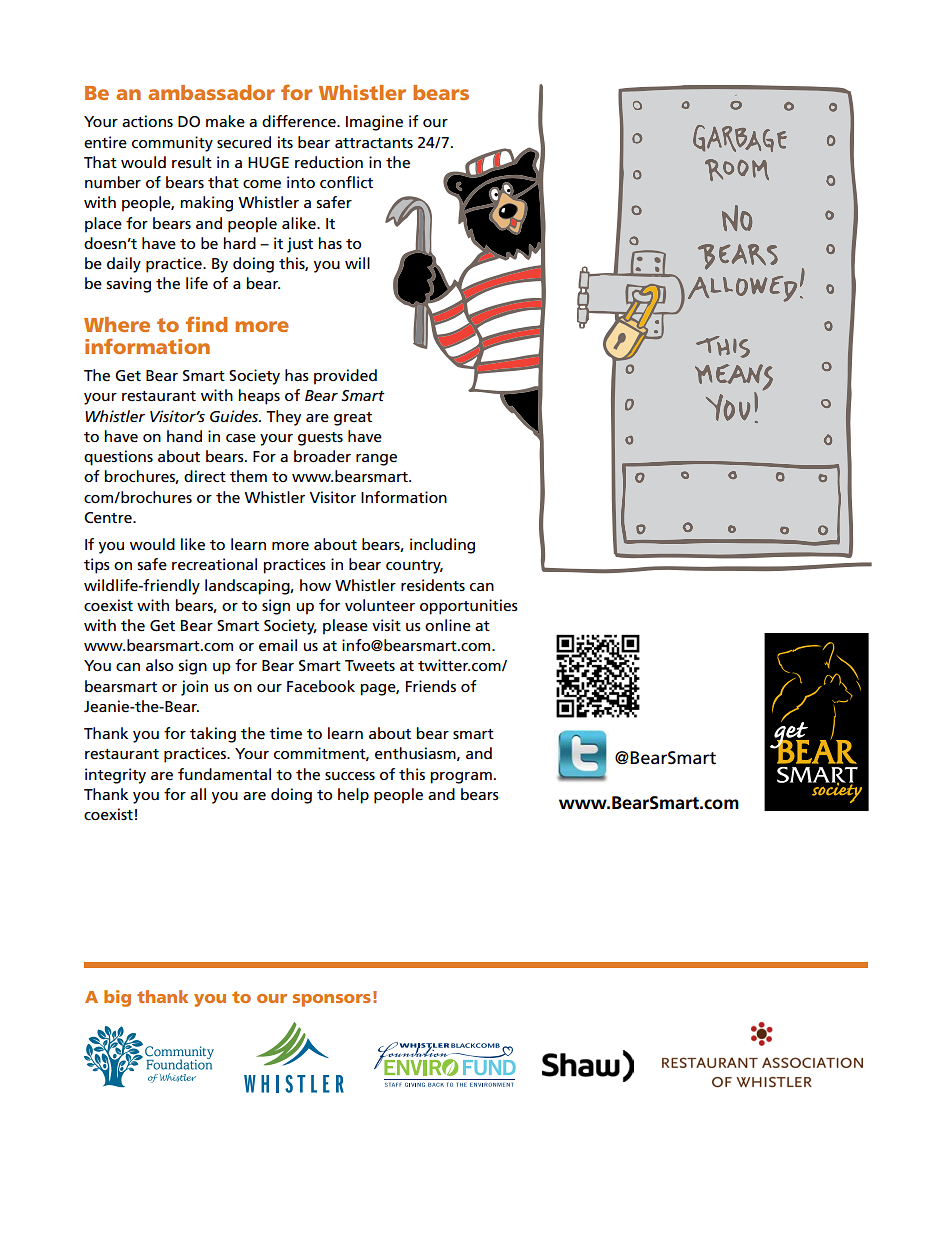 The width and height of the screenshot is (952, 1233). What do you see at coordinates (442, 546) in the screenshot?
I see `including` at bounding box center [442, 546].
